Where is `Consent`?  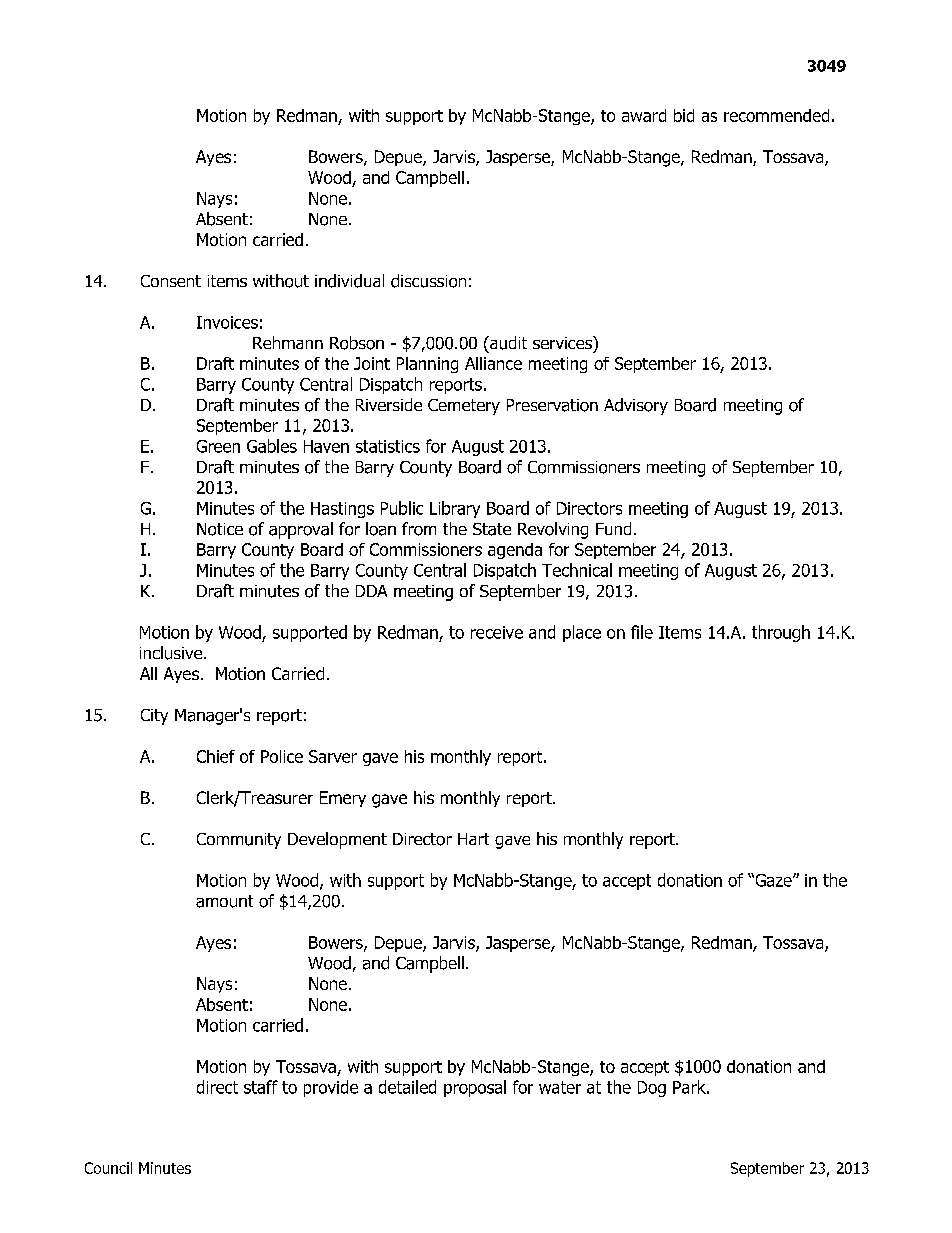 Consent is located at coordinates (171, 281).
